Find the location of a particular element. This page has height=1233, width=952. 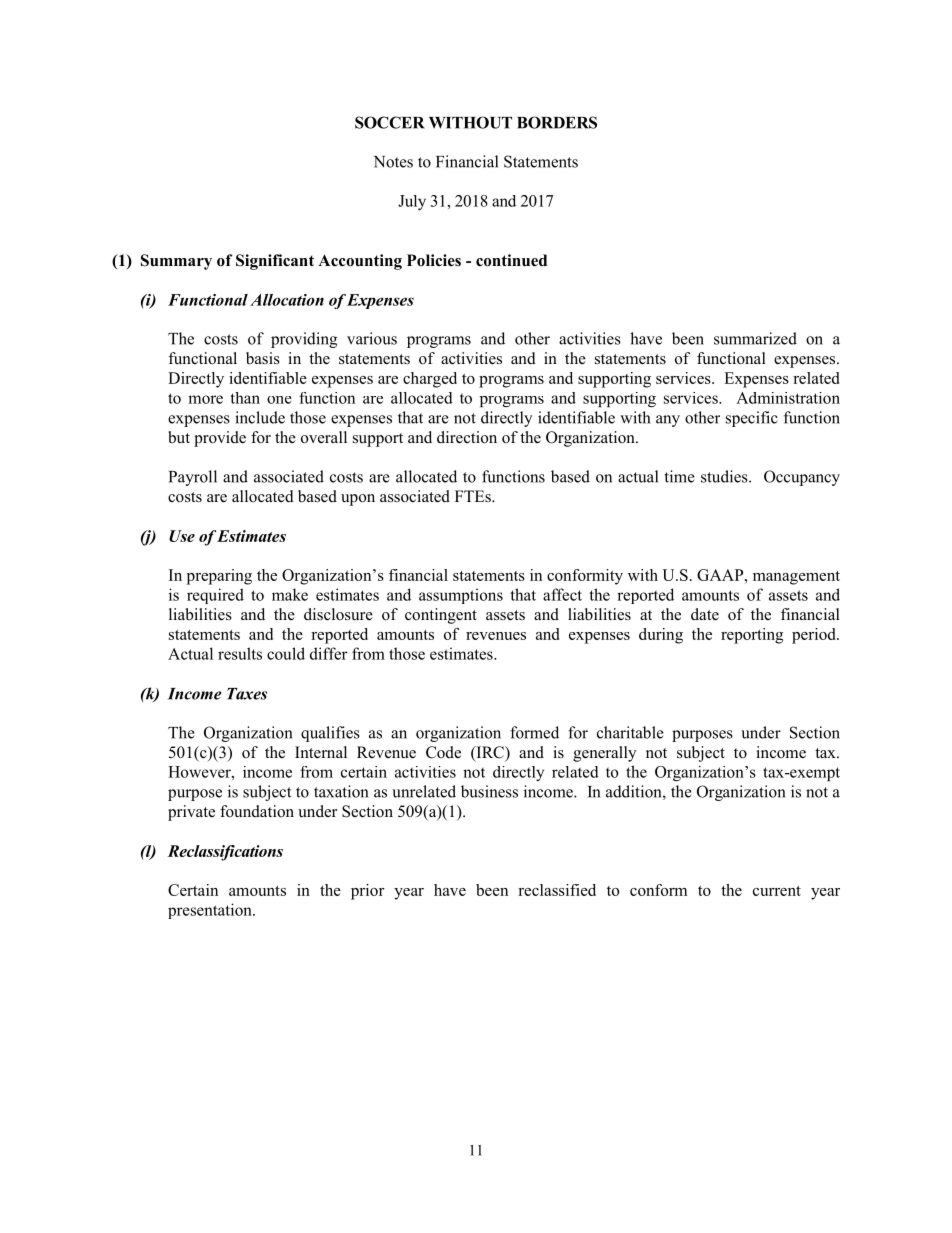

presentation is located at coordinates (211, 911).
